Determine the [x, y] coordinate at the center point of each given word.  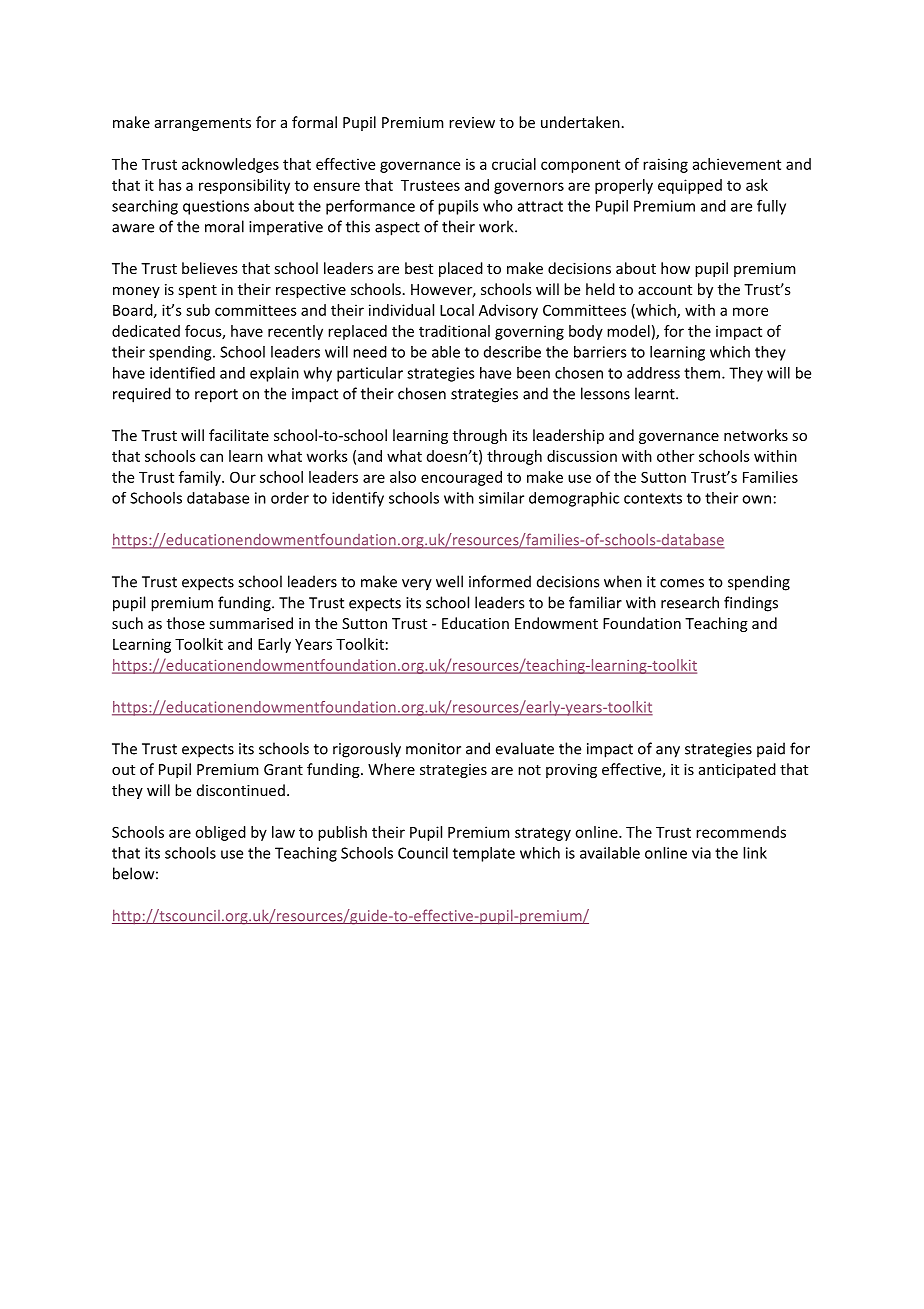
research [690, 602]
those [186, 623]
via [701, 853]
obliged [220, 833]
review [472, 122]
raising [665, 165]
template [484, 854]
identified [182, 372]
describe [512, 352]
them [702, 373]
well [449, 581]
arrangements [203, 124]
